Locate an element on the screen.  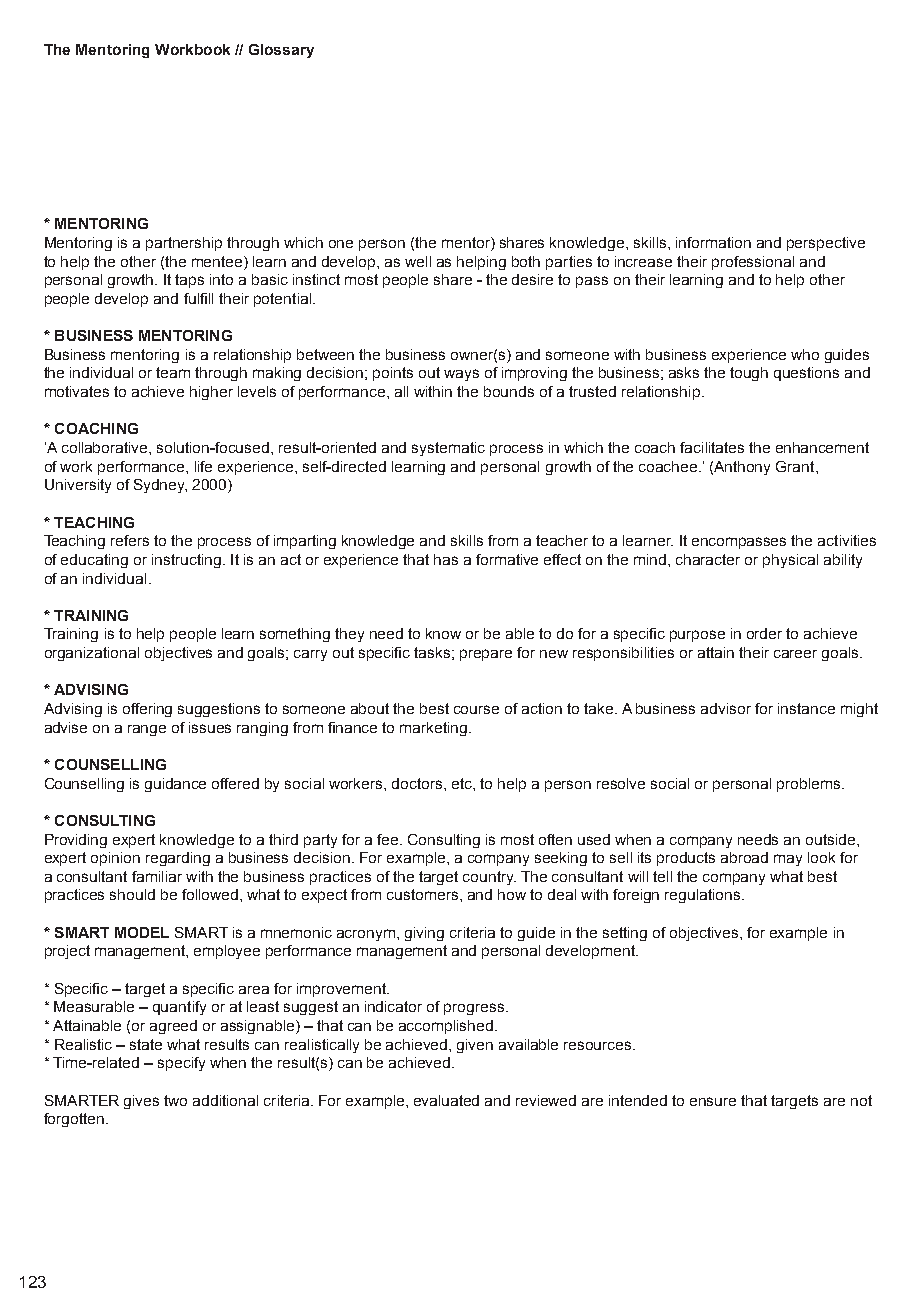
well is located at coordinates (418, 261).
